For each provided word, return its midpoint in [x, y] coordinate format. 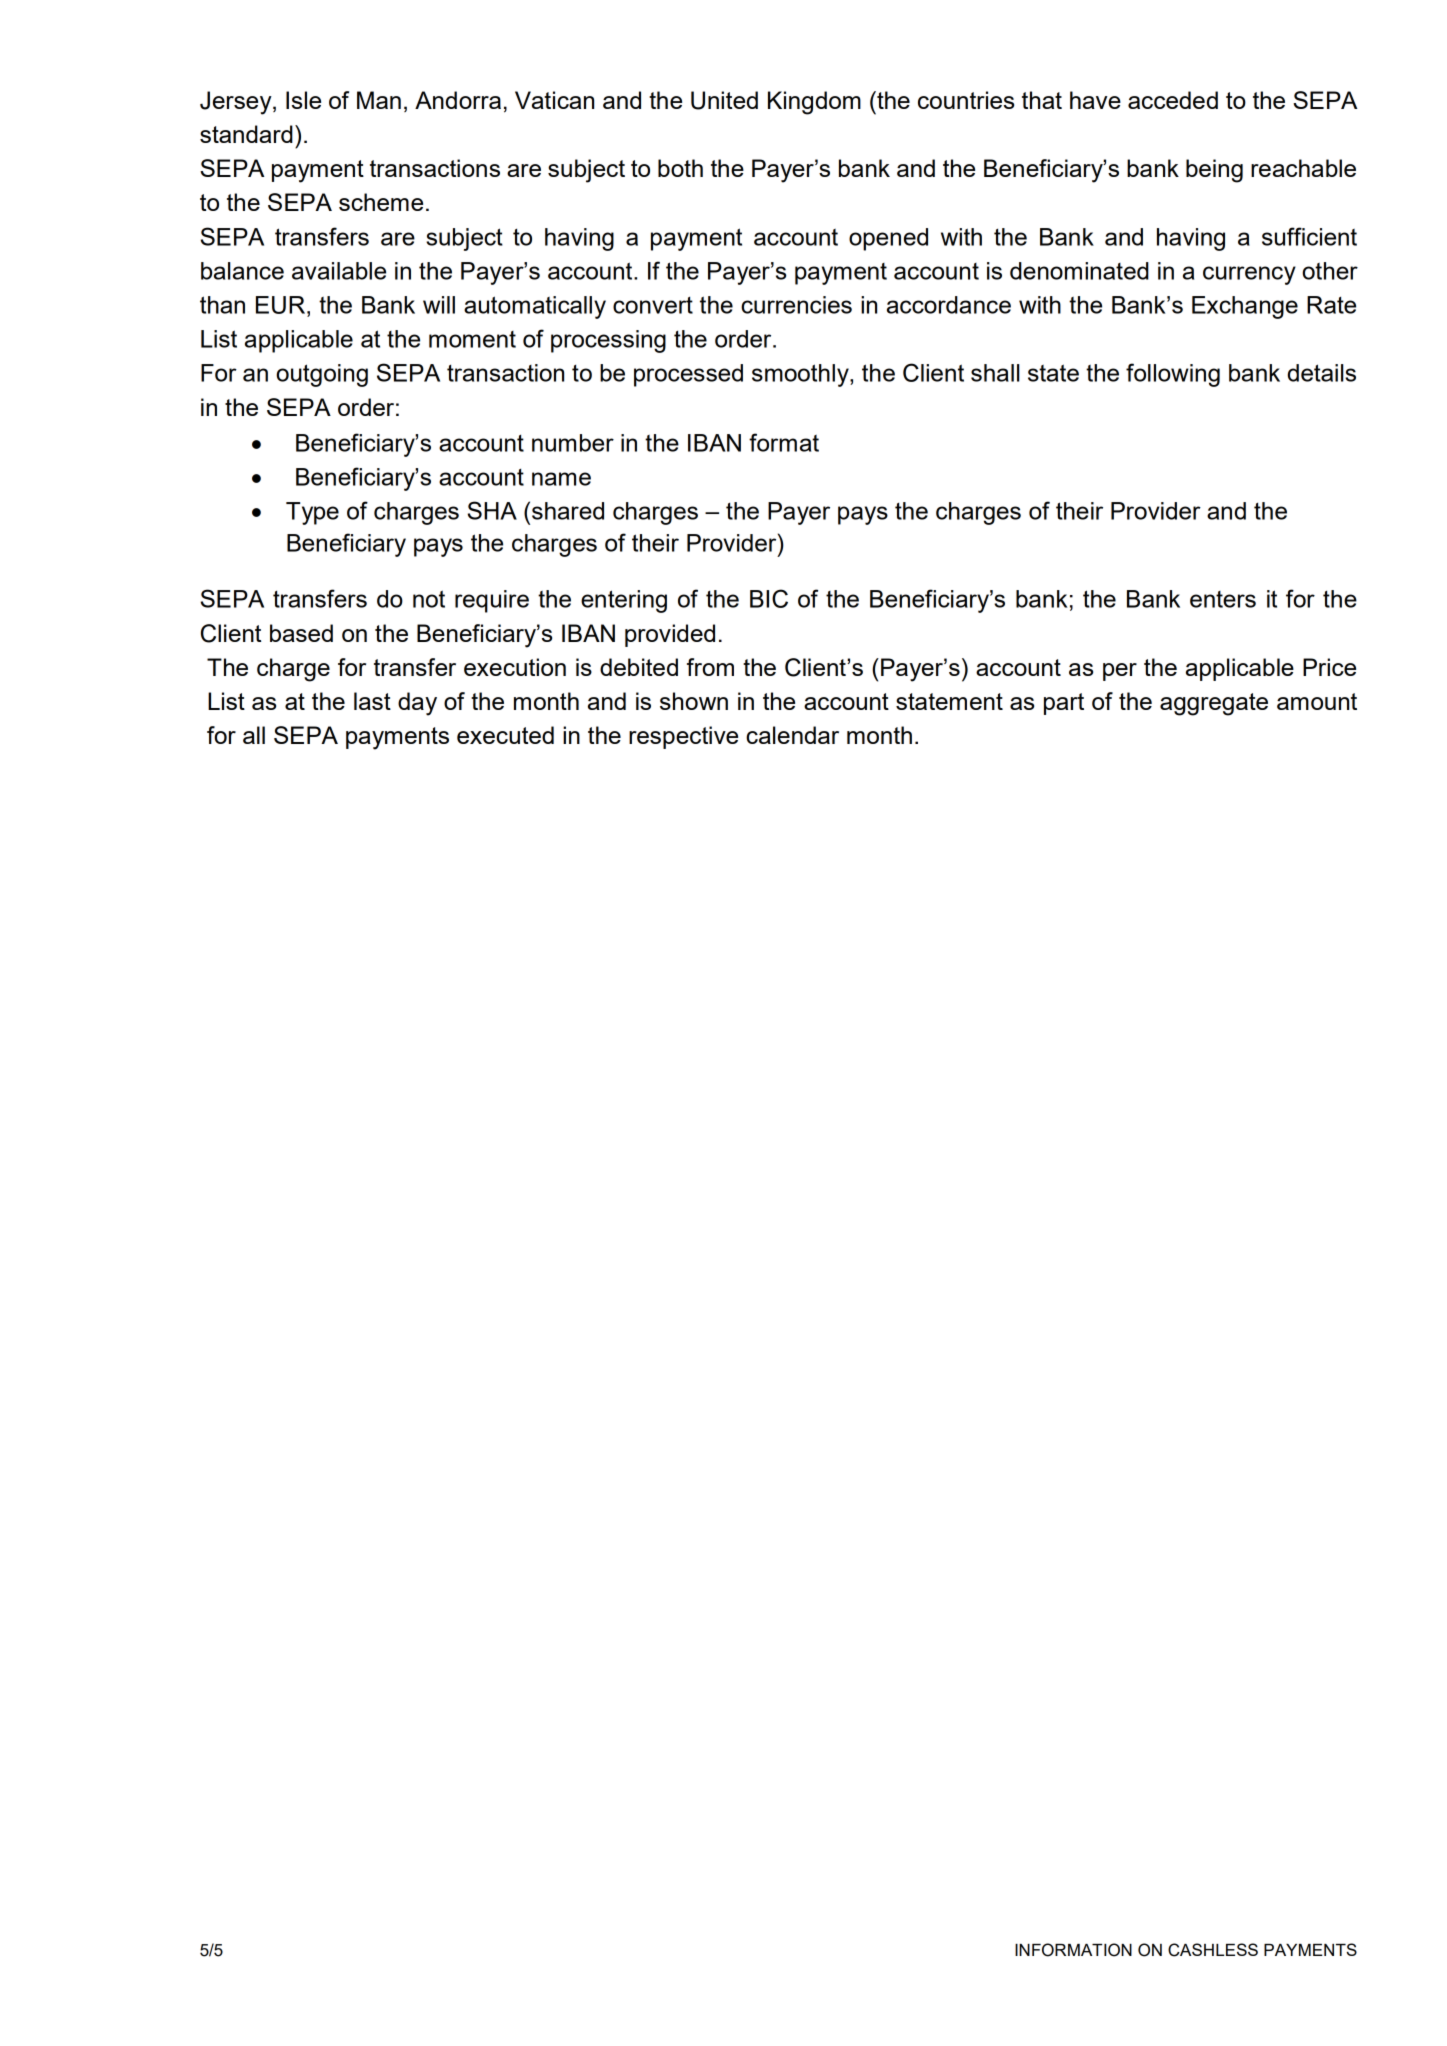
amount [1317, 701]
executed [505, 735]
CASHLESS [1213, 1950]
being [1214, 171]
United [724, 100]
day [417, 704]
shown [694, 701]
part [1064, 704]
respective [683, 737]
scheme [381, 202]
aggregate [1214, 704]
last [372, 701]
